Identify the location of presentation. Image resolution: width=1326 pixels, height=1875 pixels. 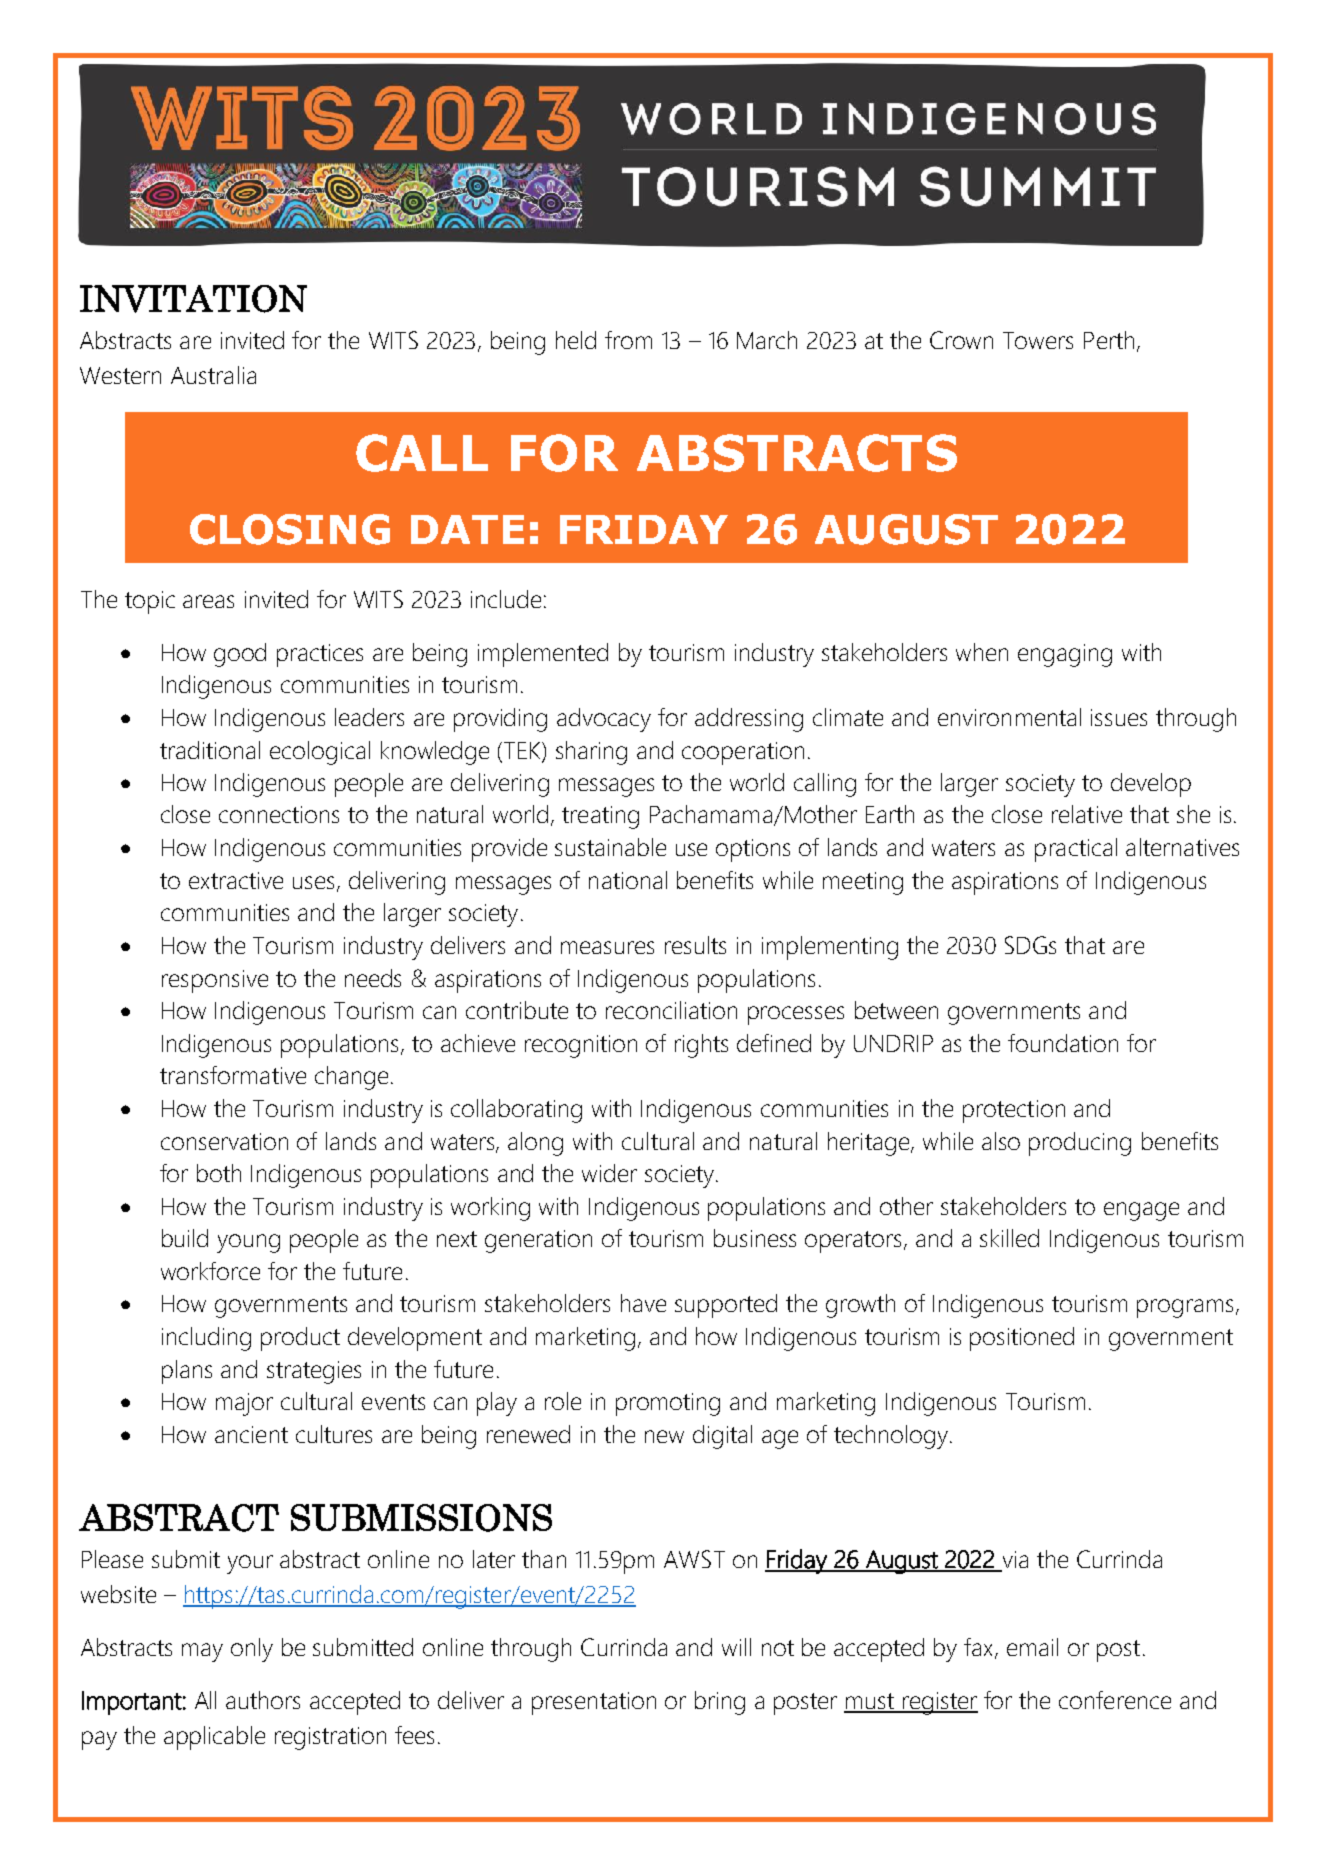
(594, 1703).
